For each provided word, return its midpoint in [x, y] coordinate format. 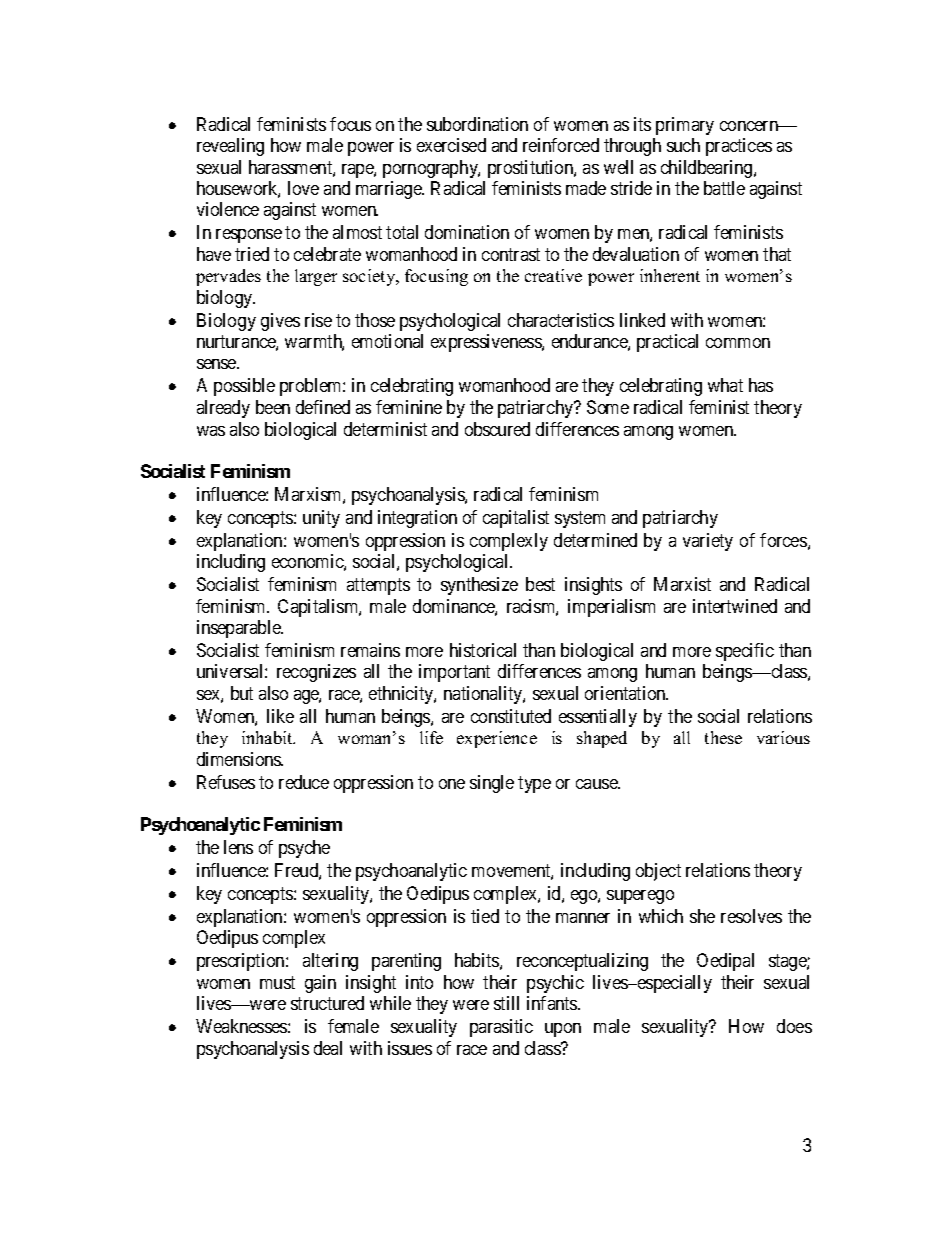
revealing [230, 147]
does [794, 1026]
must [277, 982]
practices [739, 147]
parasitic [501, 1028]
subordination [477, 124]
